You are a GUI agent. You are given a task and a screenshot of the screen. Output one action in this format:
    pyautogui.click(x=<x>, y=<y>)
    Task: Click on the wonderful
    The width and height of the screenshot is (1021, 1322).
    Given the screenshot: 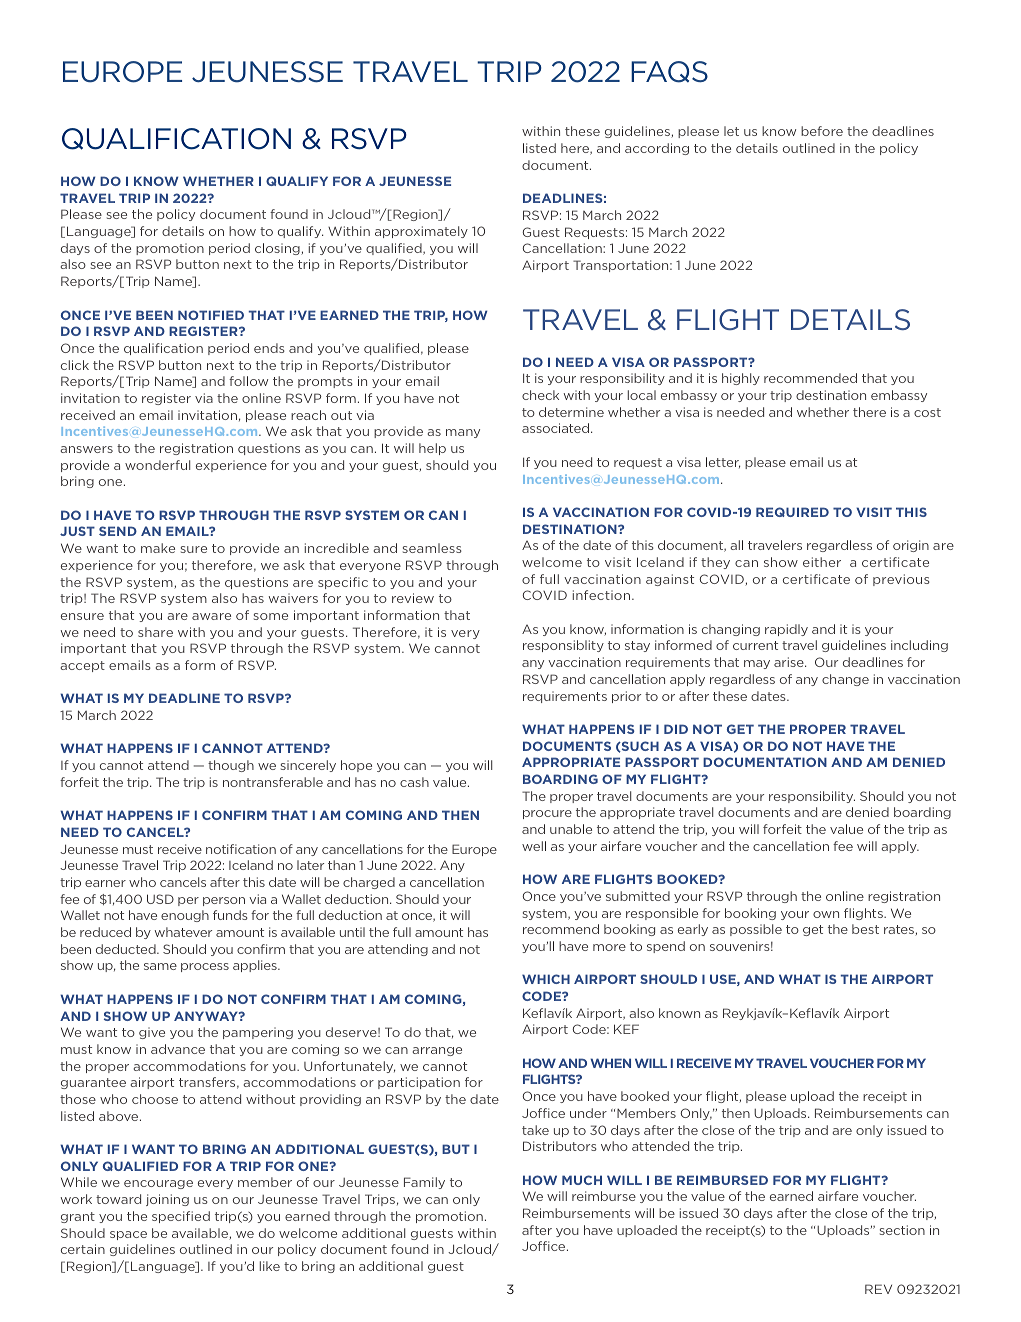 What is the action you would take?
    pyautogui.click(x=157, y=465)
